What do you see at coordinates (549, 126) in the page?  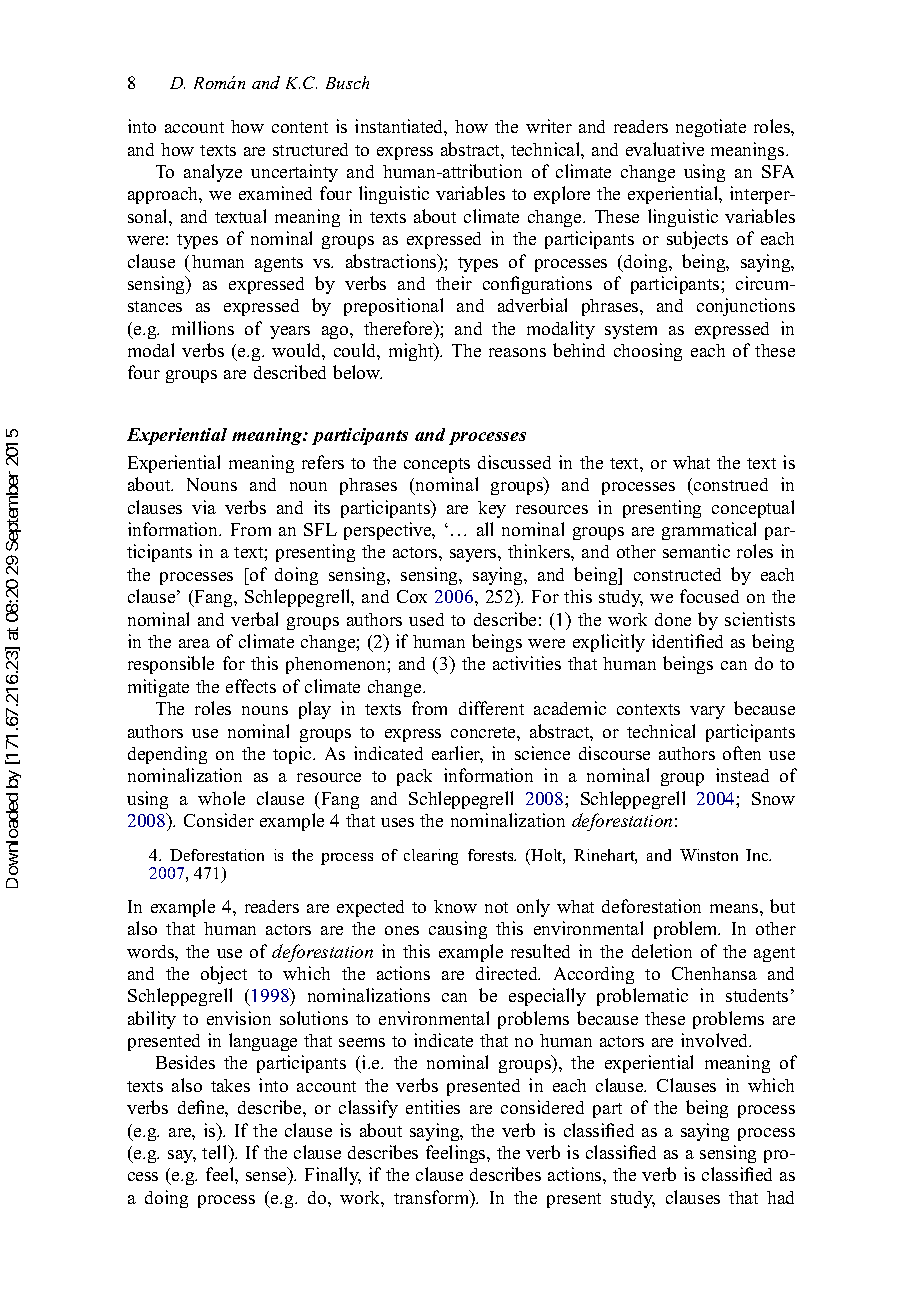 I see `writer` at bounding box center [549, 126].
